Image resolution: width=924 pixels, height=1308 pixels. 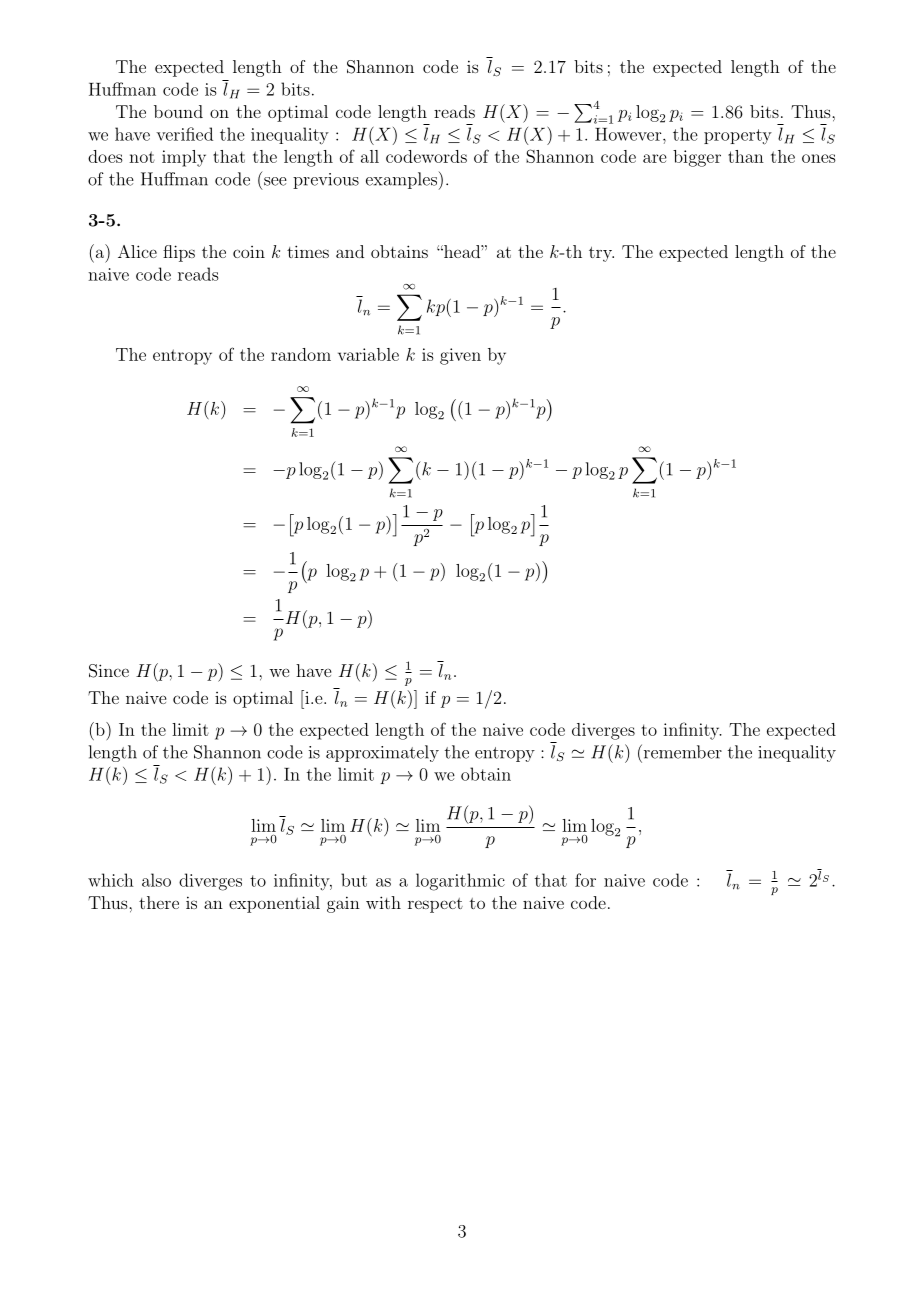 What do you see at coordinates (460, 882) in the document?
I see `logarithmic` at bounding box center [460, 882].
